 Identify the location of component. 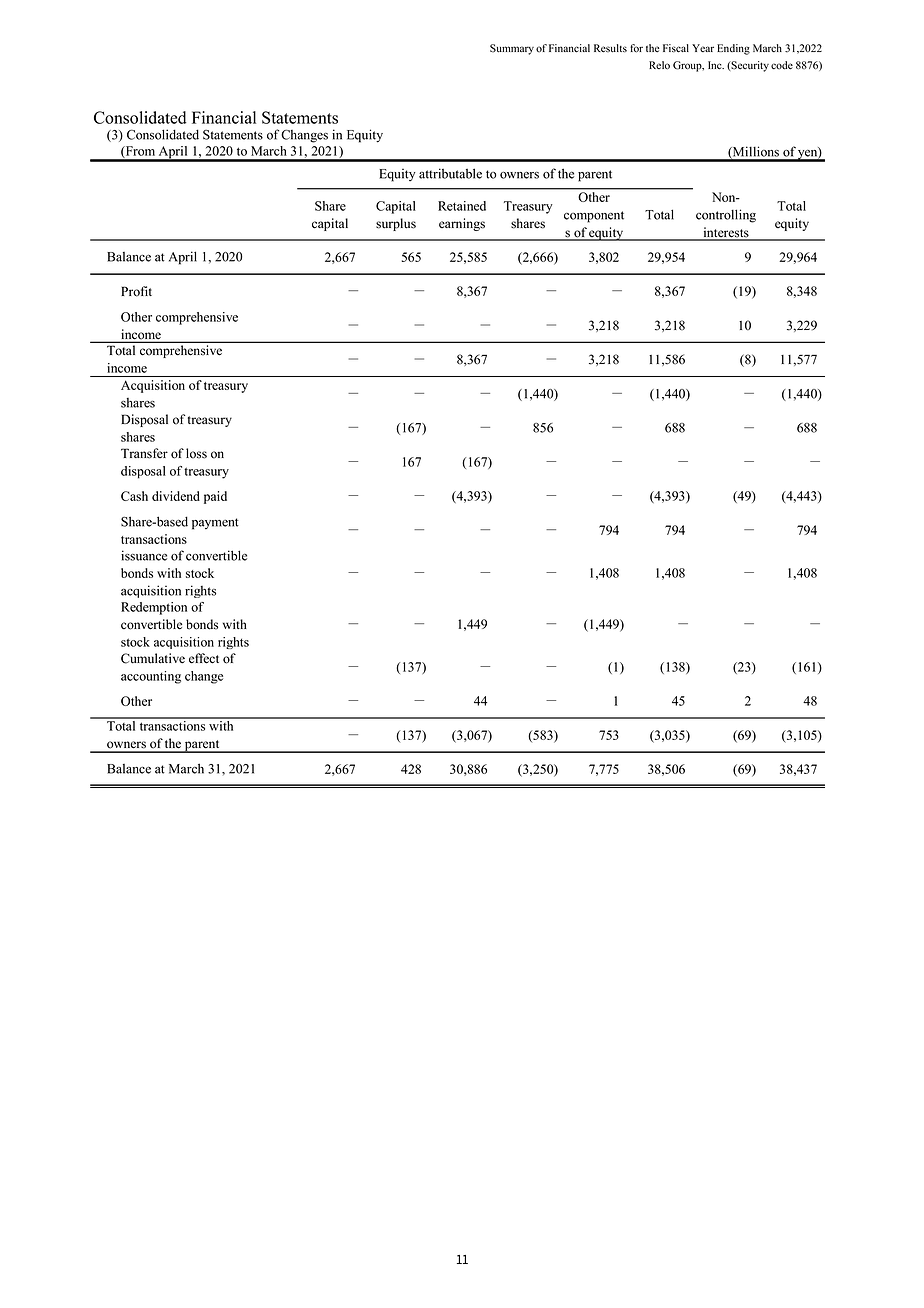
(594, 217).
